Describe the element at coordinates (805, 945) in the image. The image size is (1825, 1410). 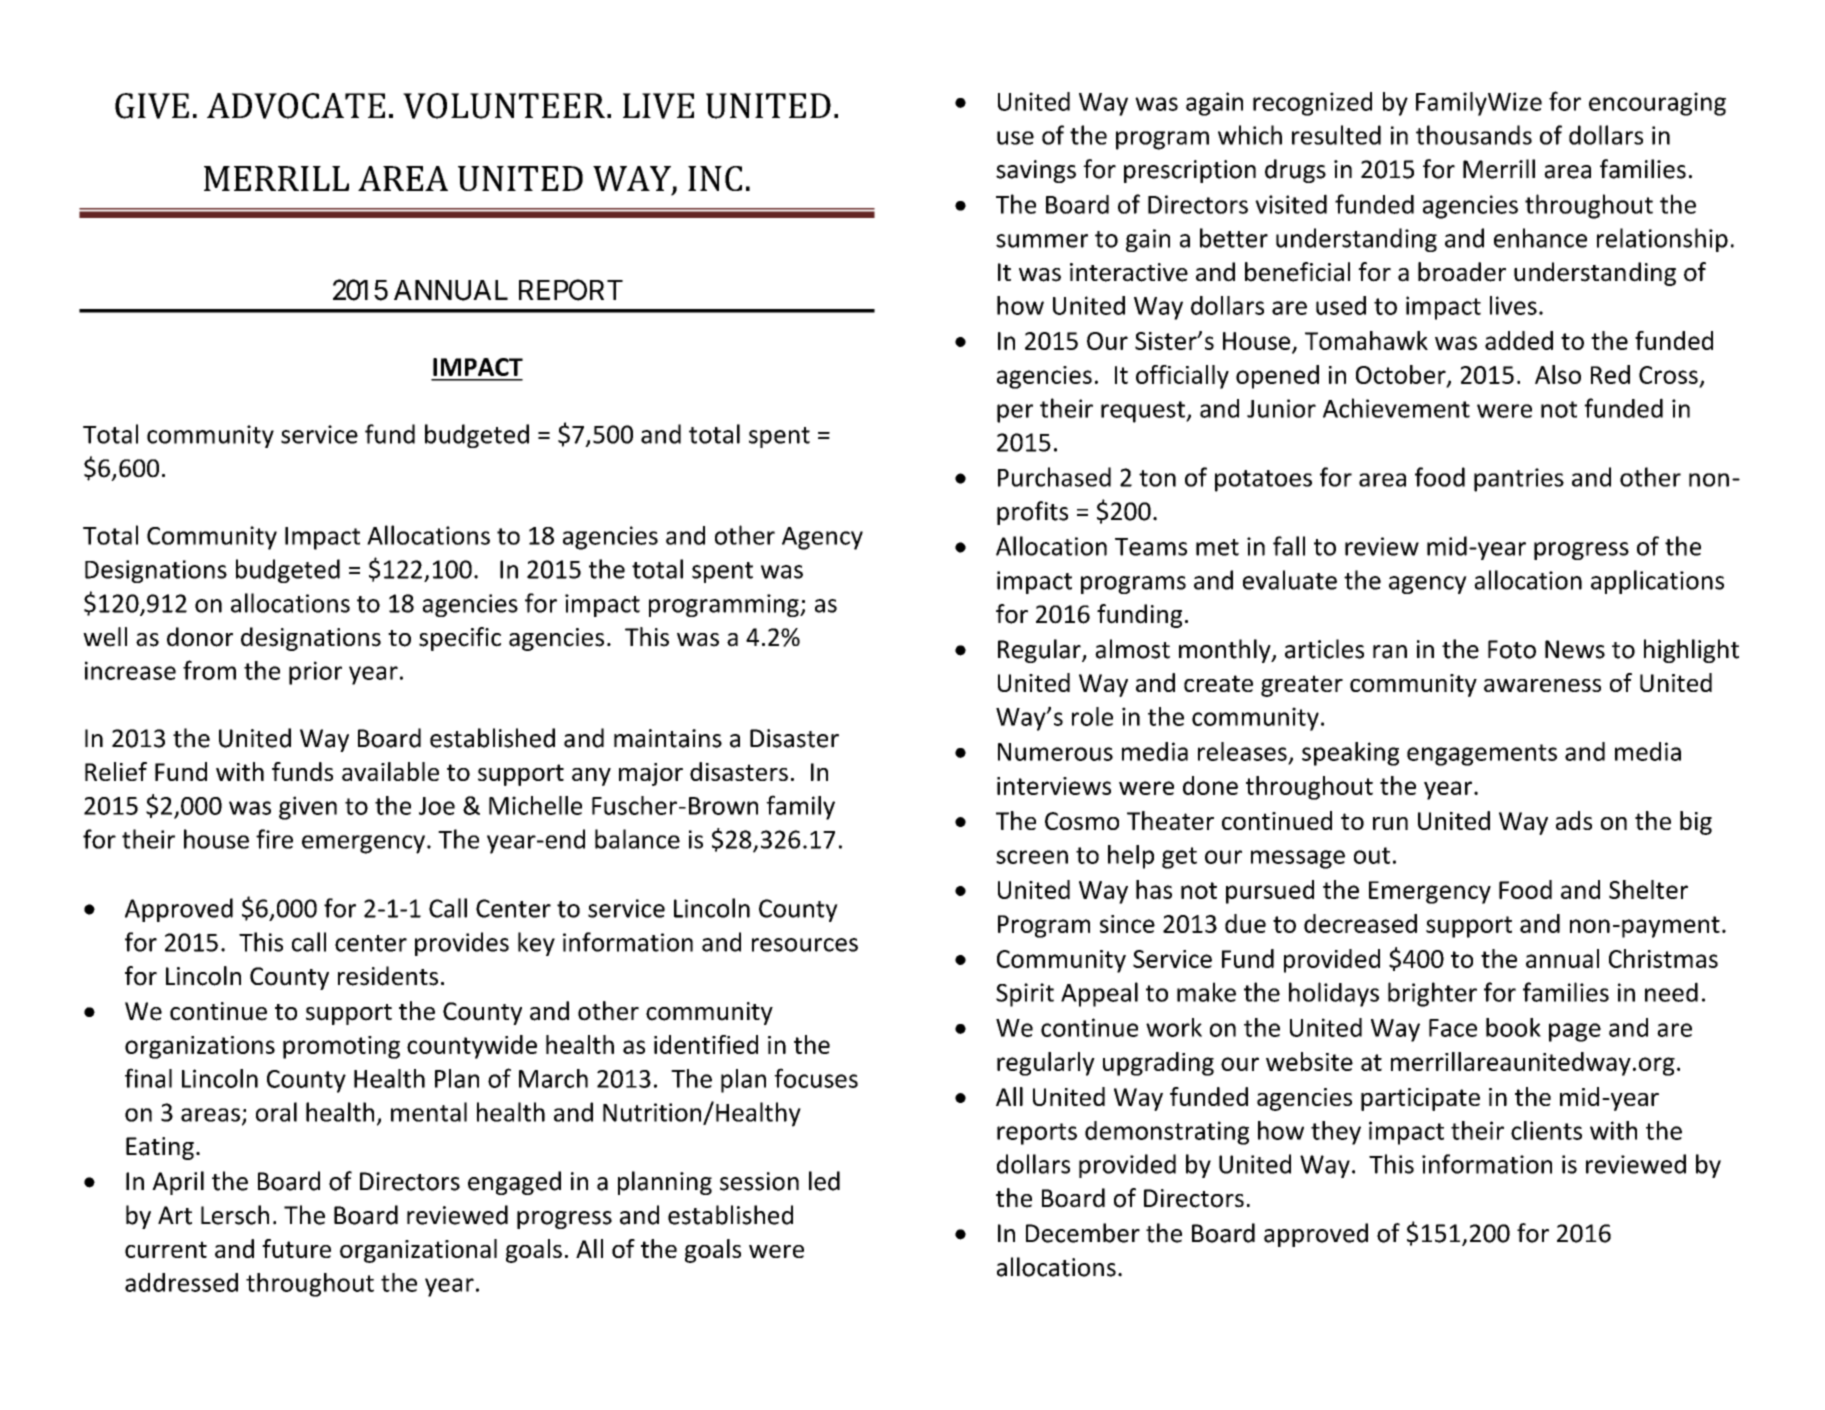
I see `resources` at that location.
